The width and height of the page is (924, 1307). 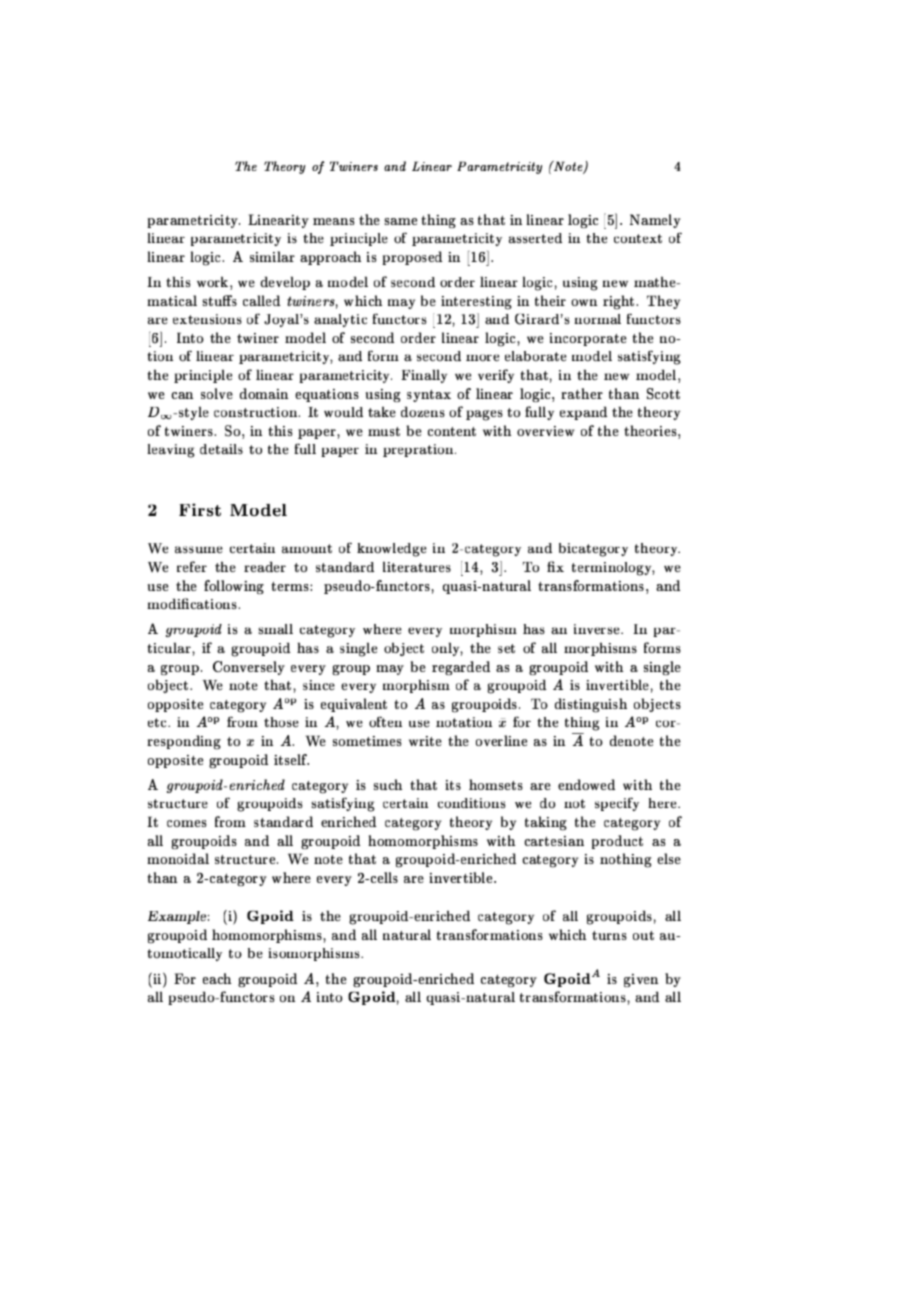 I want to click on similar, so click(x=272, y=256).
